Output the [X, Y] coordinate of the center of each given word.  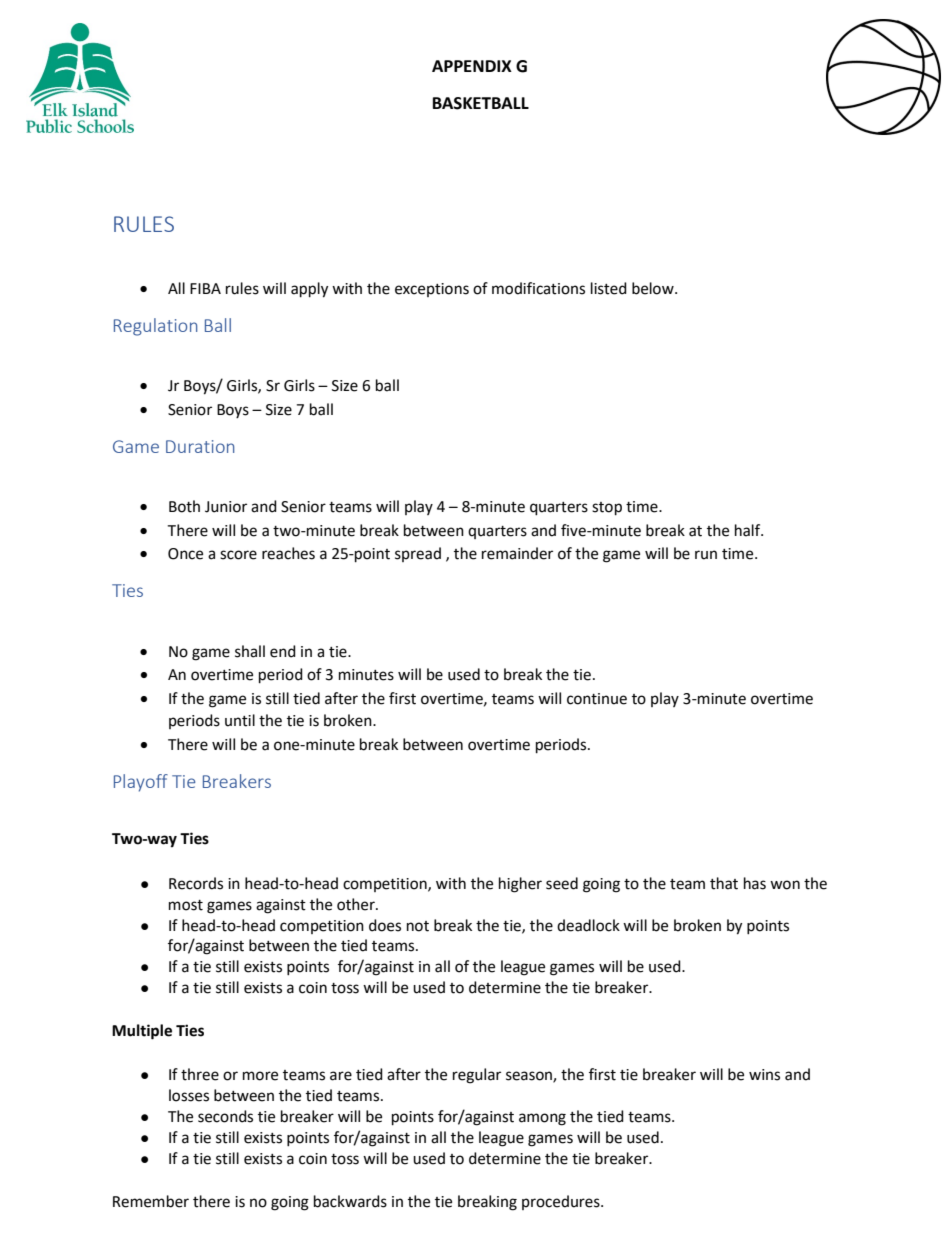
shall [250, 651]
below [654, 288]
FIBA [205, 288]
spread [418, 554]
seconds [225, 1116]
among [542, 1119]
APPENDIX [472, 66]
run [706, 555]
